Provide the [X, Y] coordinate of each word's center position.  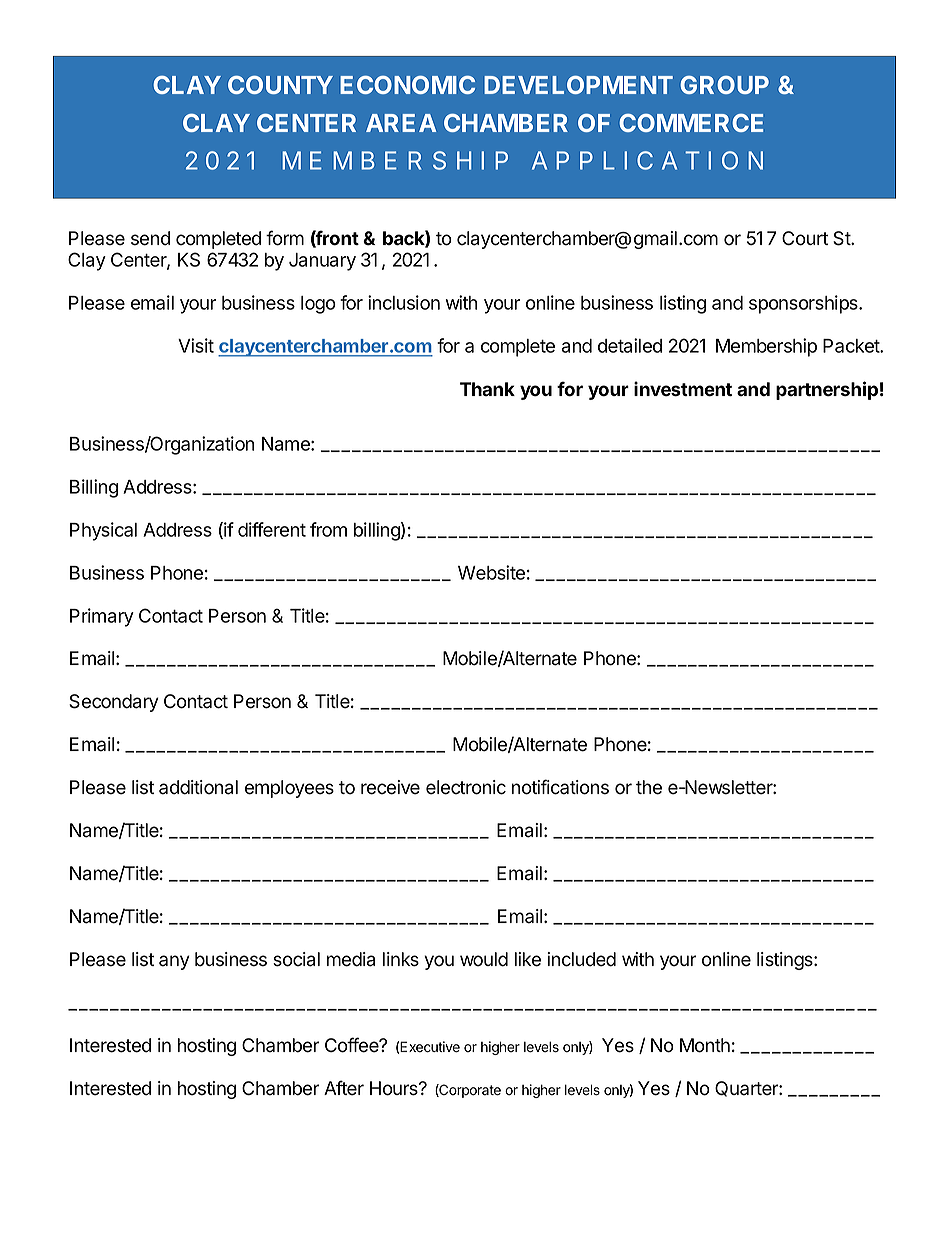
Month [705, 1045]
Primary [102, 617]
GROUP [725, 85]
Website [491, 572]
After [344, 1088]
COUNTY [280, 85]
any [174, 962]
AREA [401, 123]
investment [683, 389]
